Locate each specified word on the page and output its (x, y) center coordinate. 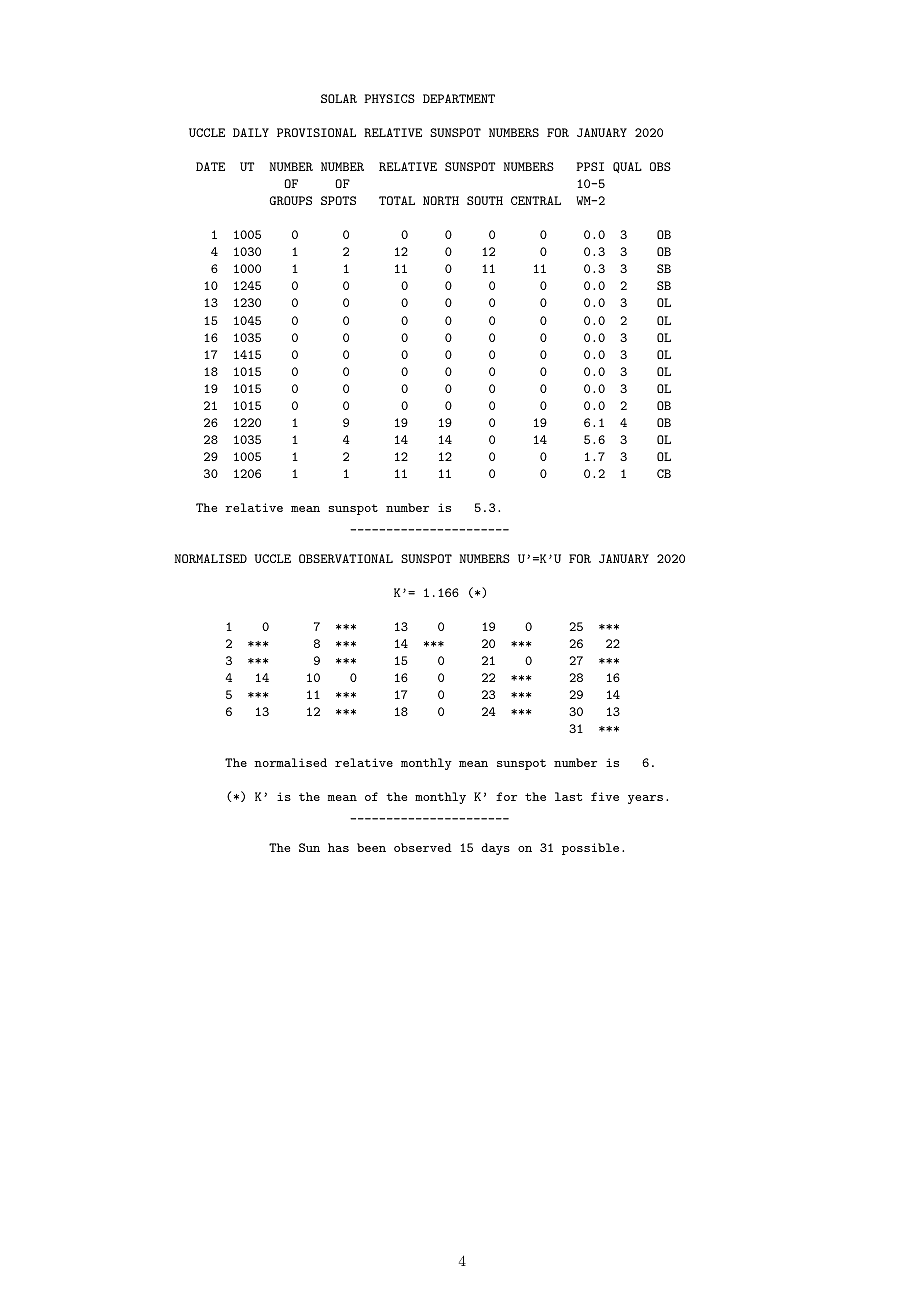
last (568, 796)
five (605, 796)
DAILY (251, 132)
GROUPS (290, 200)
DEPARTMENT (459, 98)
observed (423, 847)
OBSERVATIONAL (346, 558)
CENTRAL (536, 200)
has (338, 847)
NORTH (441, 200)
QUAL (627, 167)
